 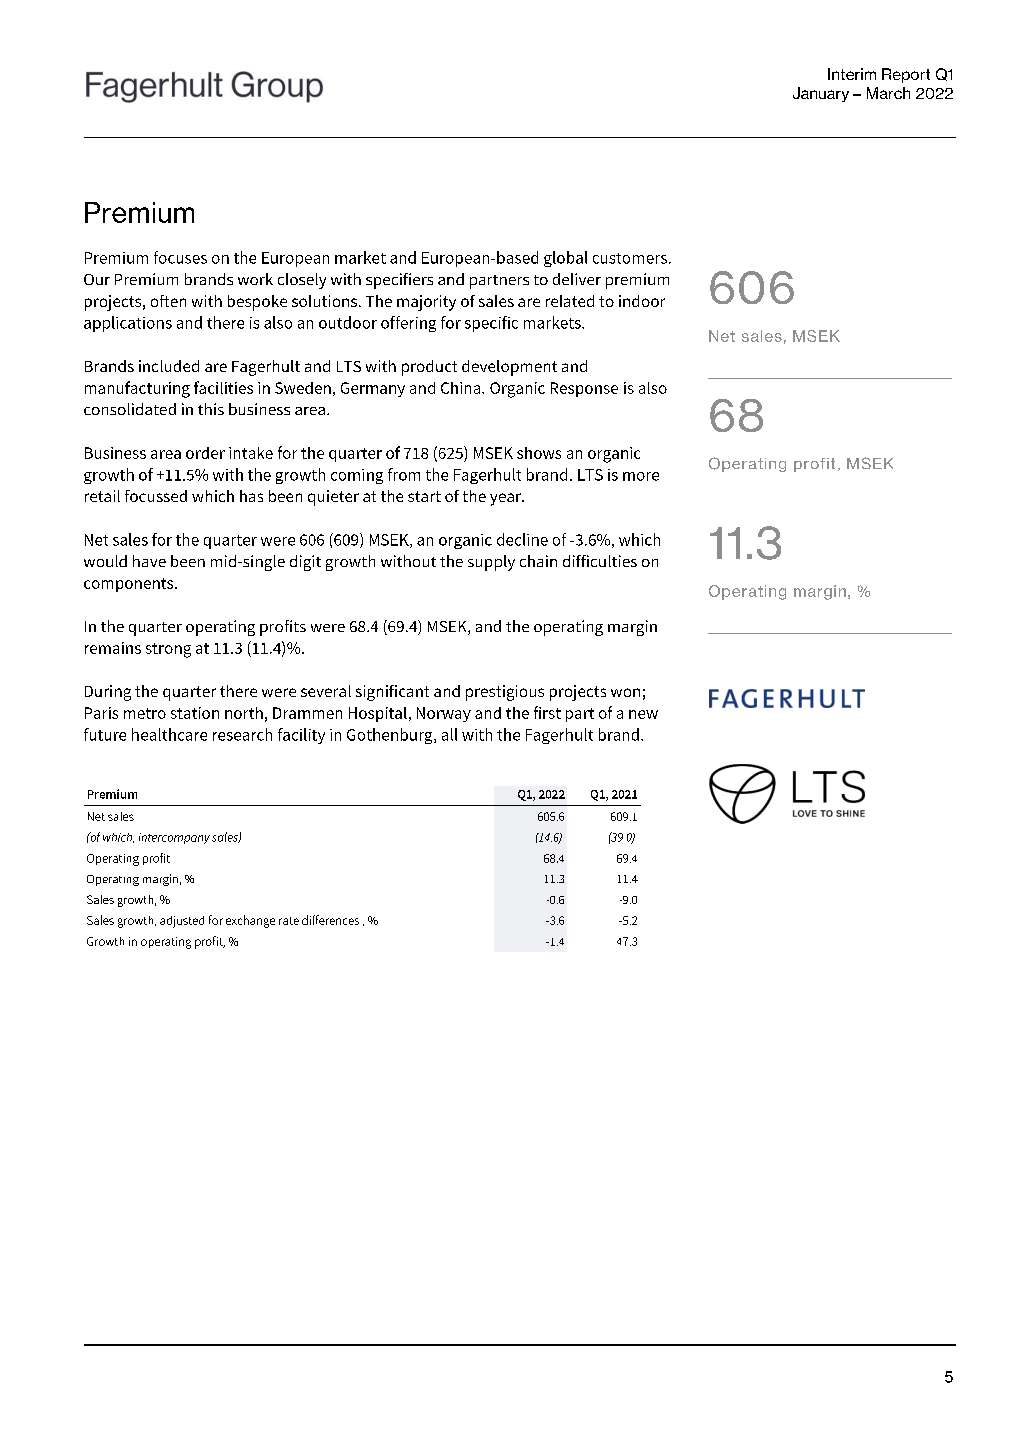 I want to click on this, so click(x=211, y=409).
